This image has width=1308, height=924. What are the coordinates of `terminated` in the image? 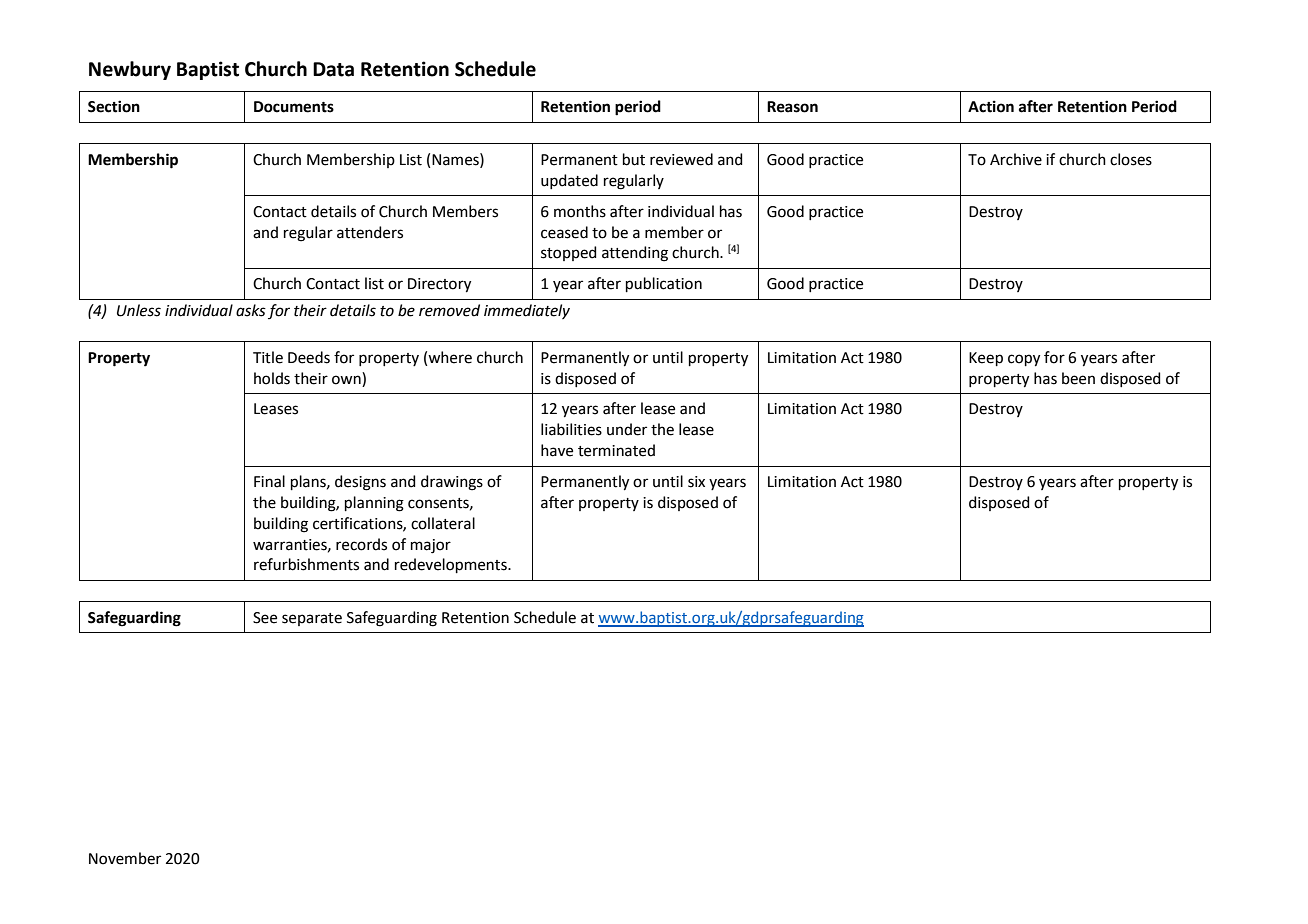 It's located at (616, 450).
